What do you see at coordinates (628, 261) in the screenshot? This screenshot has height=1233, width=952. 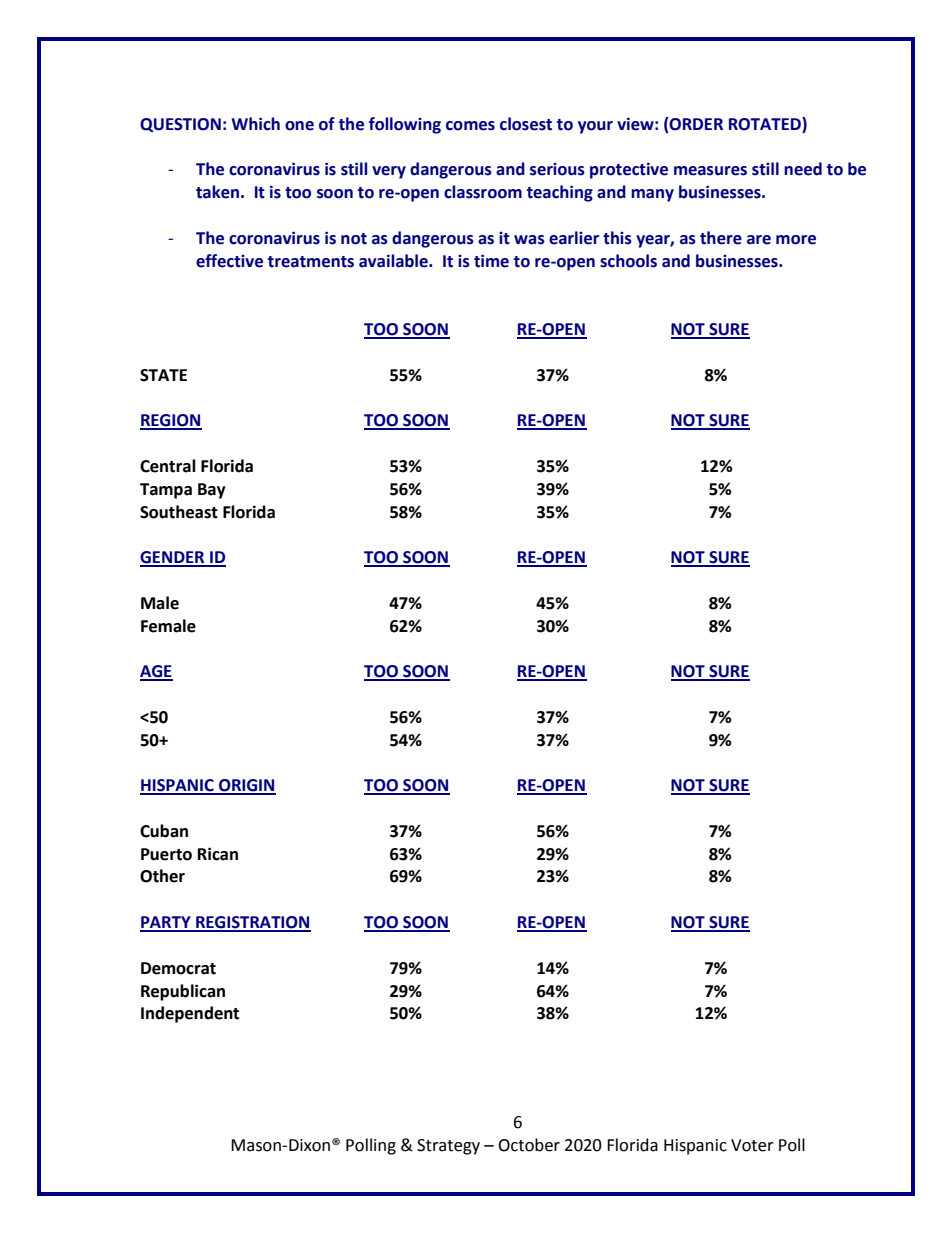 I see `schools` at bounding box center [628, 261].
